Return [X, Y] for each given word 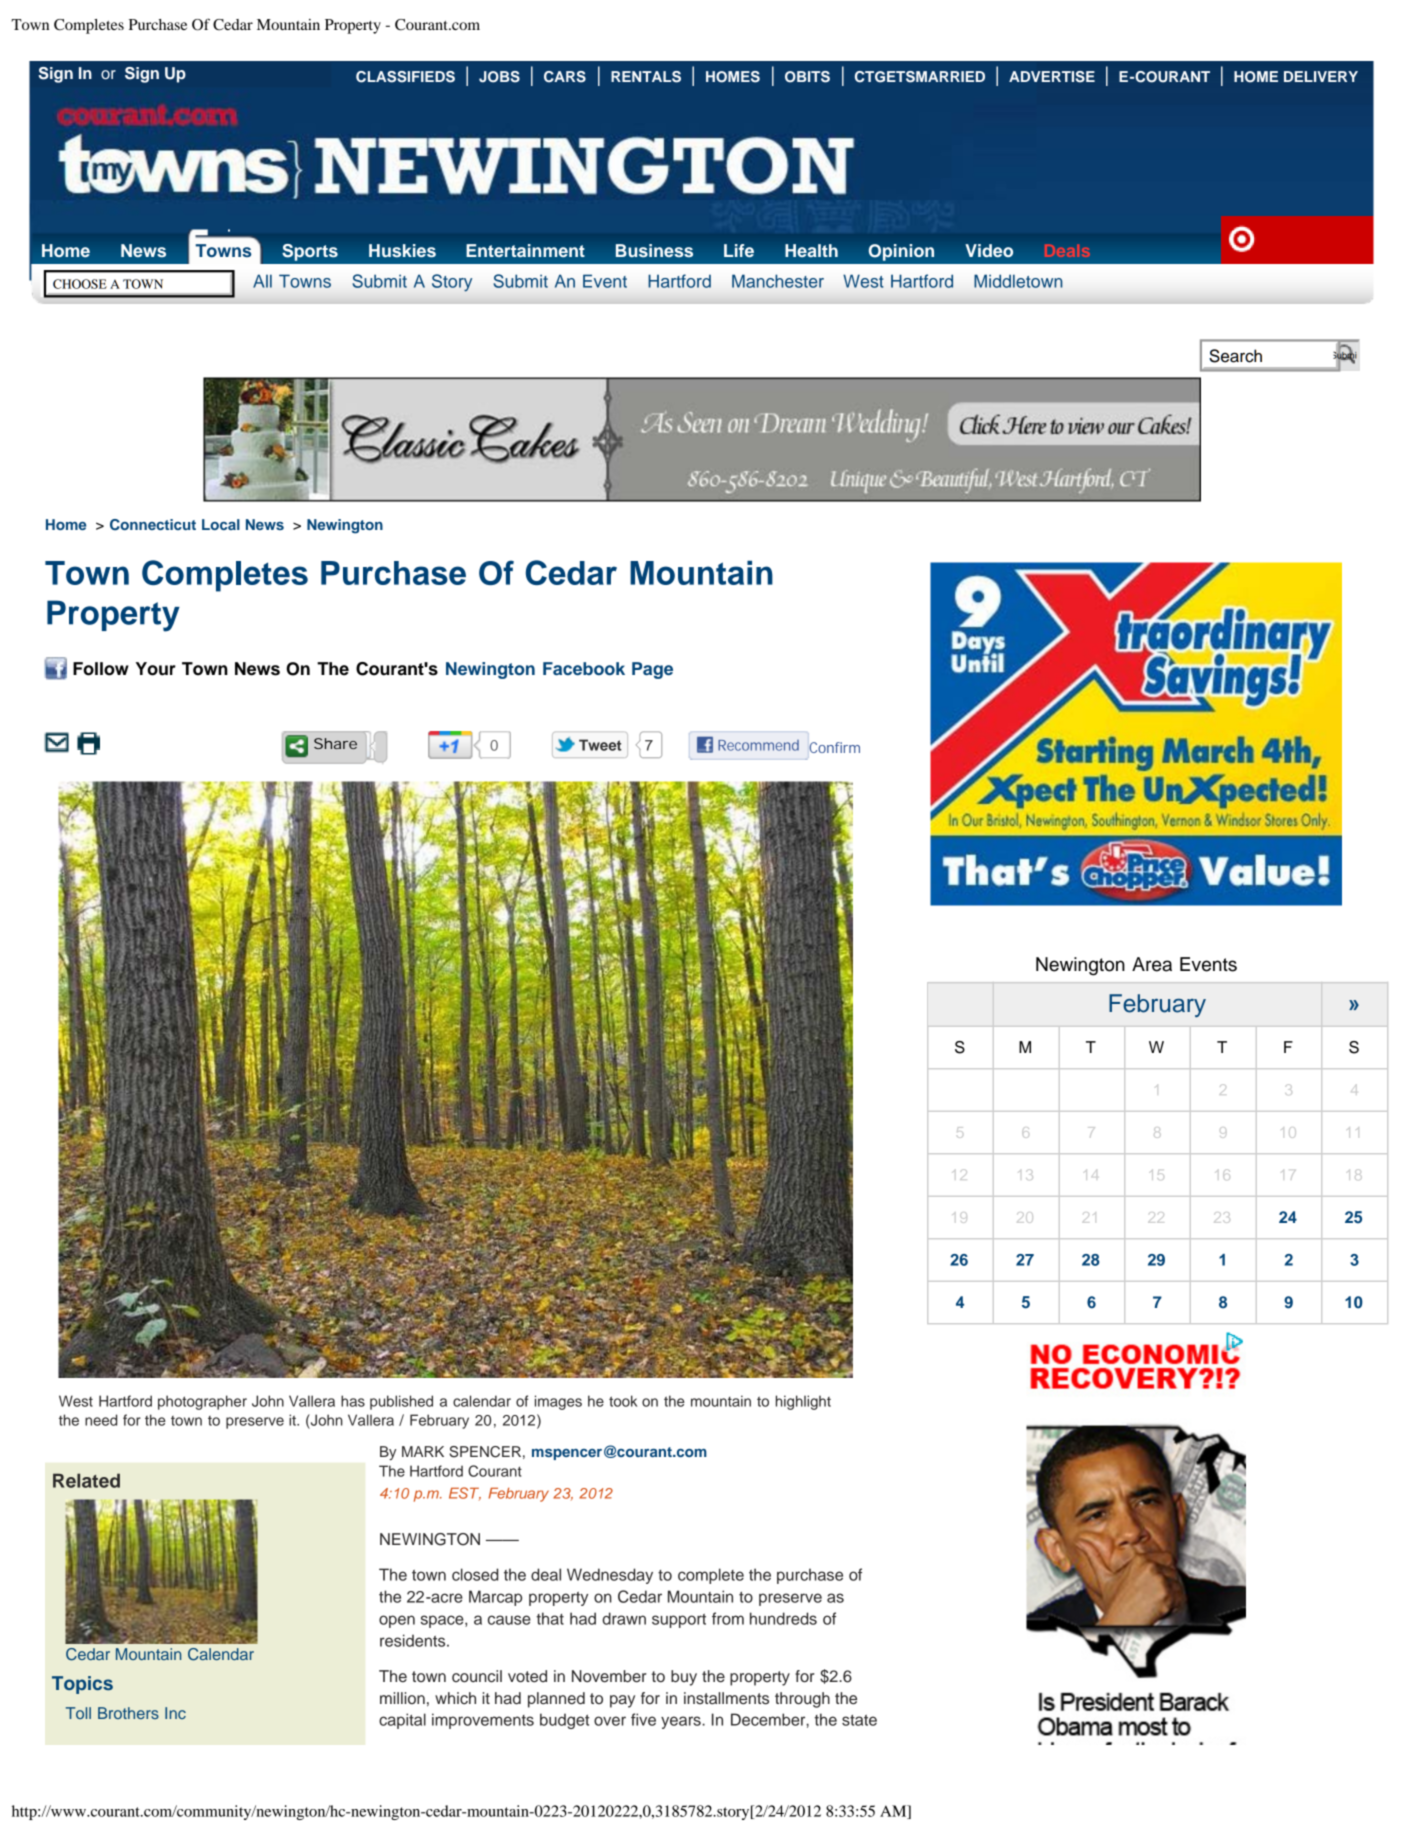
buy [684, 1678]
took [623, 1401]
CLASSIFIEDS [405, 77]
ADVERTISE [1052, 77]
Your [156, 669]
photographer [202, 1402]
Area [1152, 964]
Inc [175, 1713]
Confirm [834, 747]
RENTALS [646, 77]
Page [652, 670]
